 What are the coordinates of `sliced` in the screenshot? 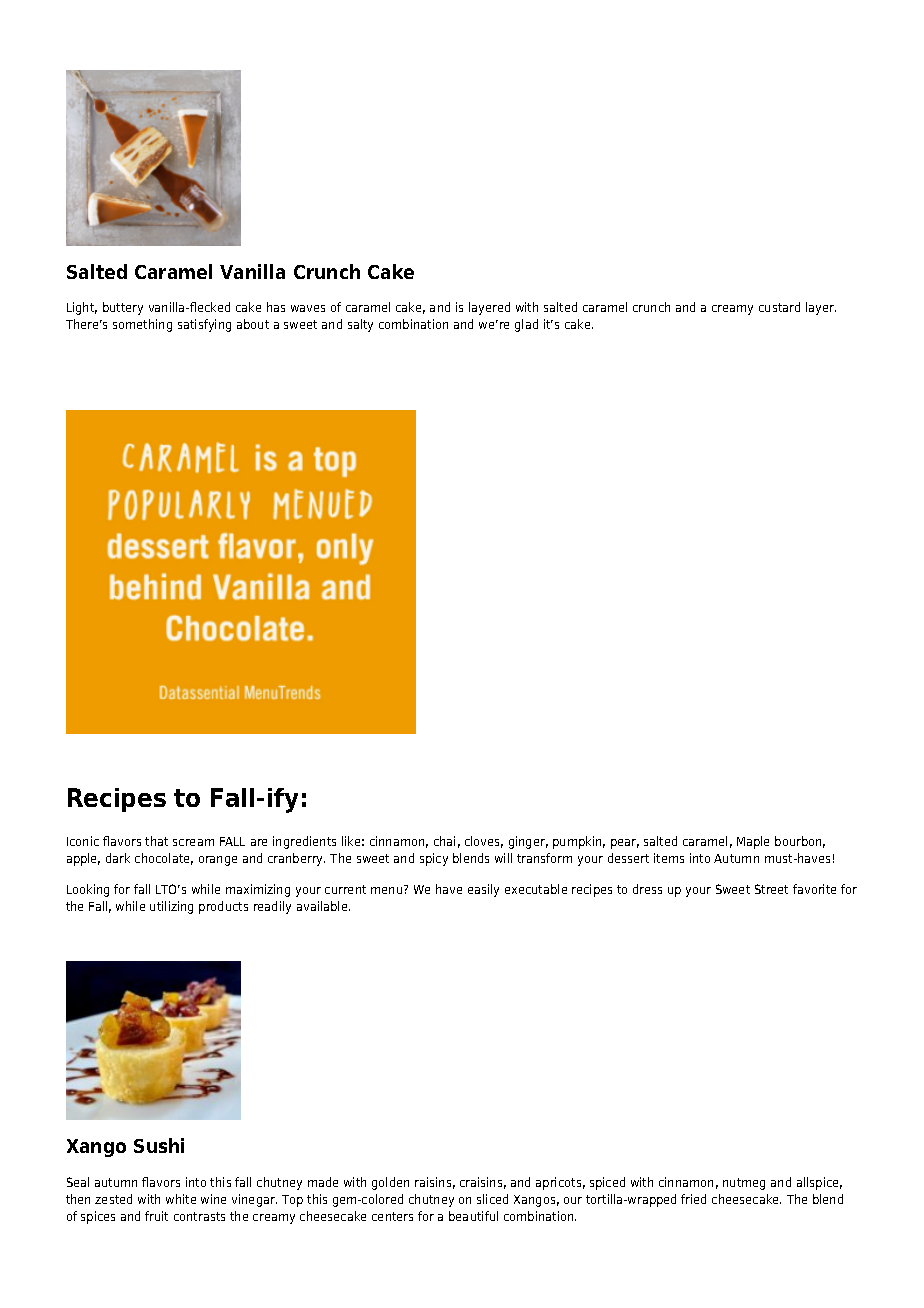 It's located at (492, 1199).
